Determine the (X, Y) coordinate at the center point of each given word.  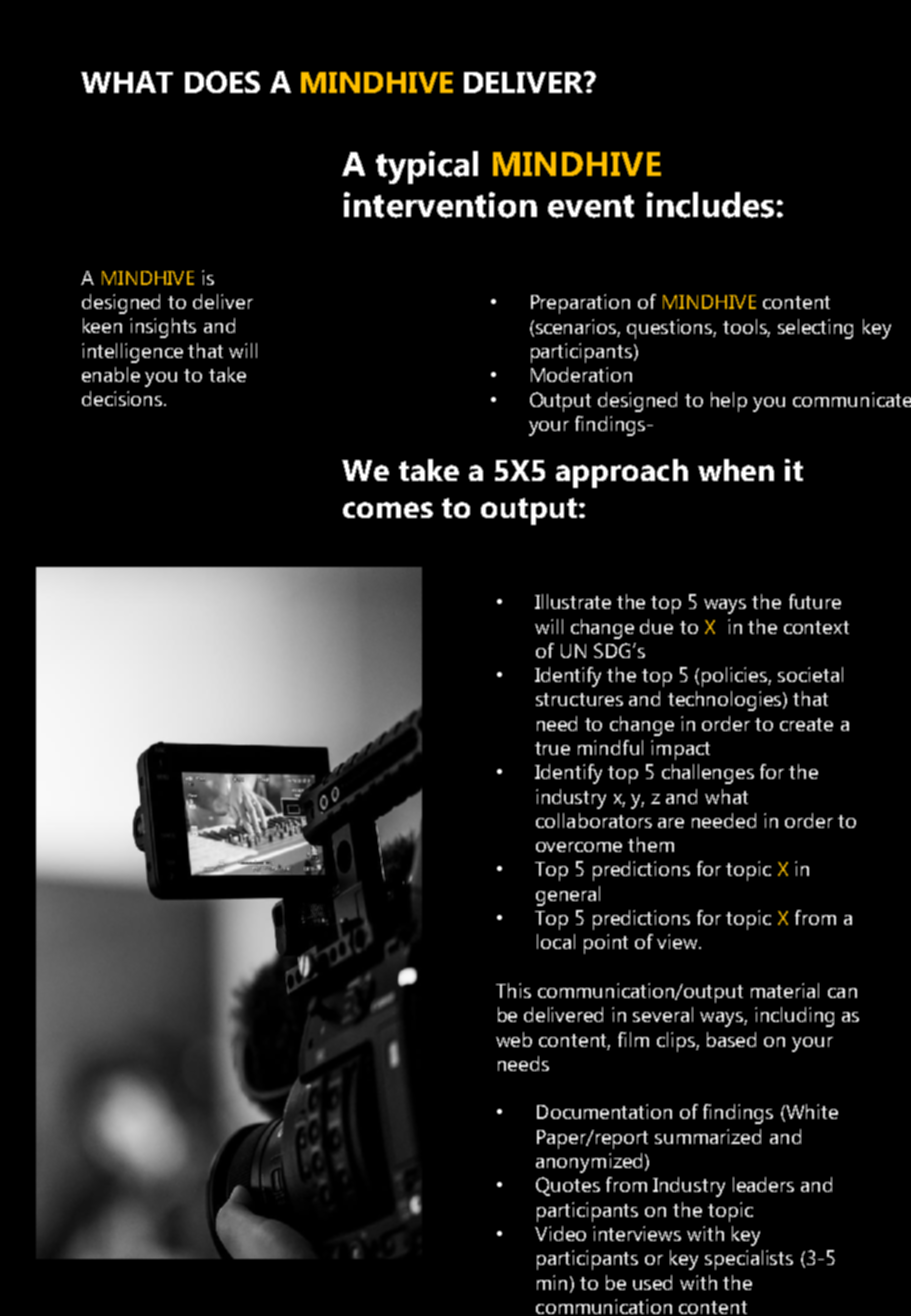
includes (710, 205)
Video (560, 1233)
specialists (749, 1260)
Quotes (568, 1186)
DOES (222, 82)
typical (427, 167)
